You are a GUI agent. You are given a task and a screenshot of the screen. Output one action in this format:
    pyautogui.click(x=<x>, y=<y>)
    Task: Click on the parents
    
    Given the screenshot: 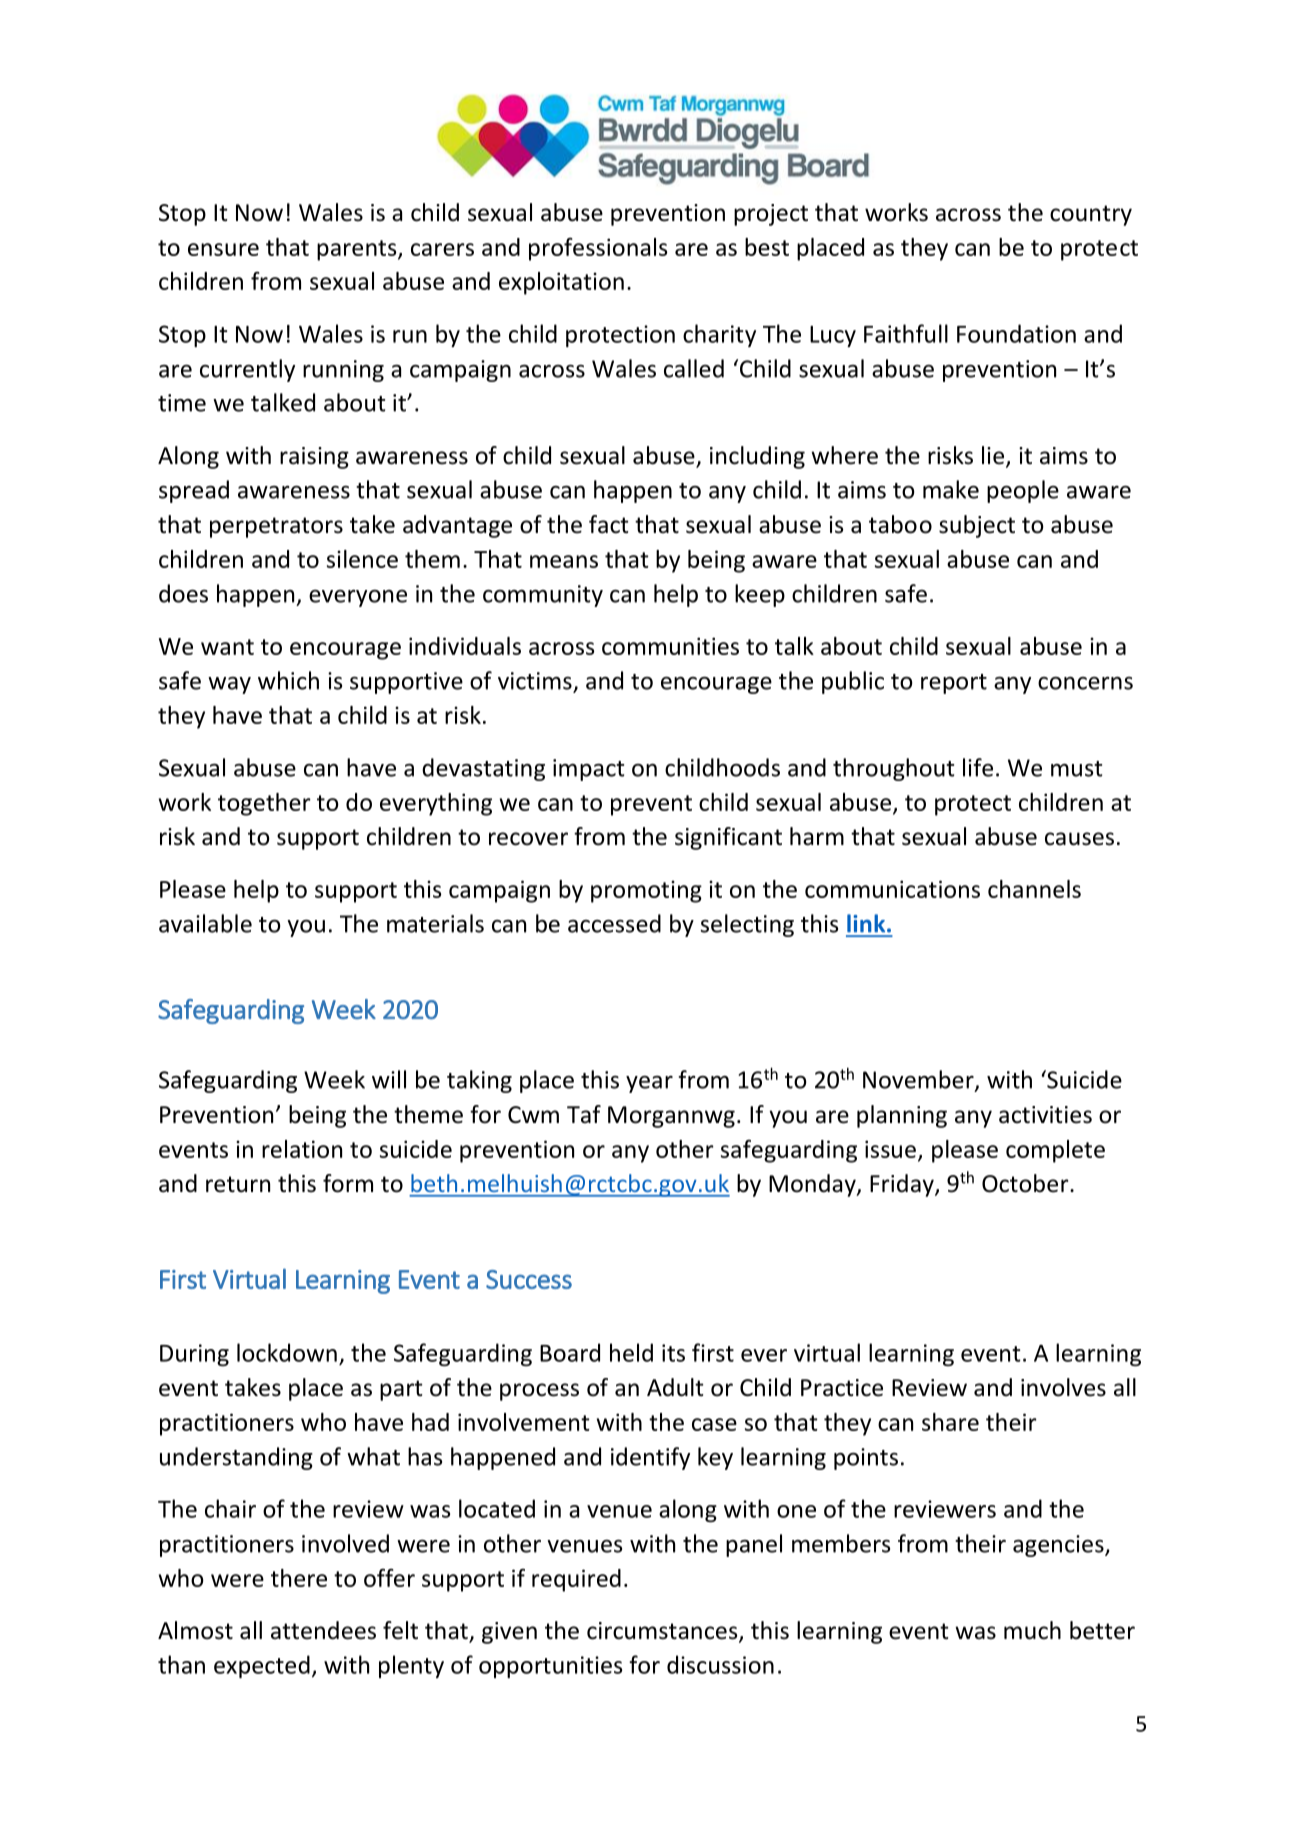 What is the action you would take?
    pyautogui.click(x=358, y=250)
